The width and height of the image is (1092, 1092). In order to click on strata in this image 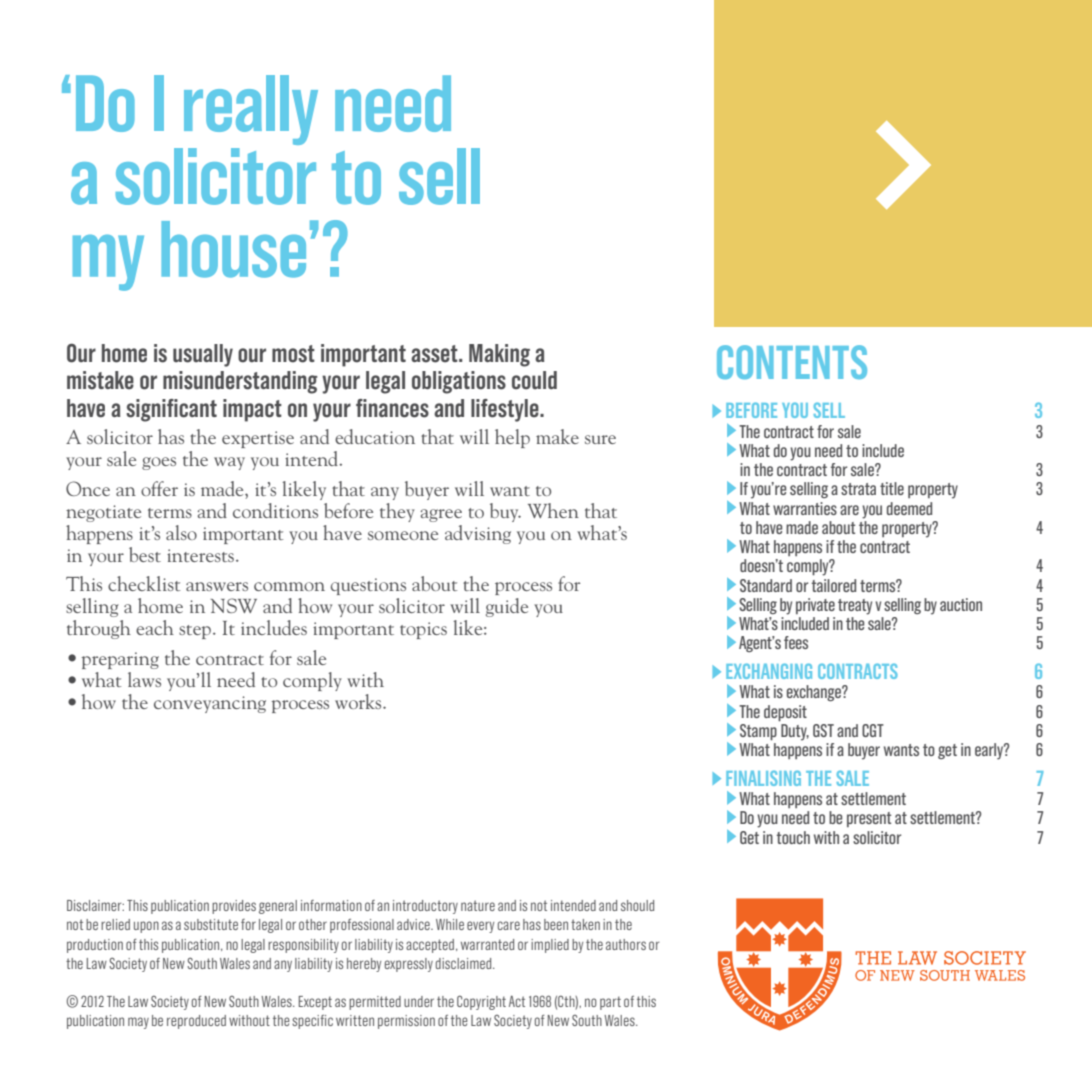, I will do `click(858, 489)`.
